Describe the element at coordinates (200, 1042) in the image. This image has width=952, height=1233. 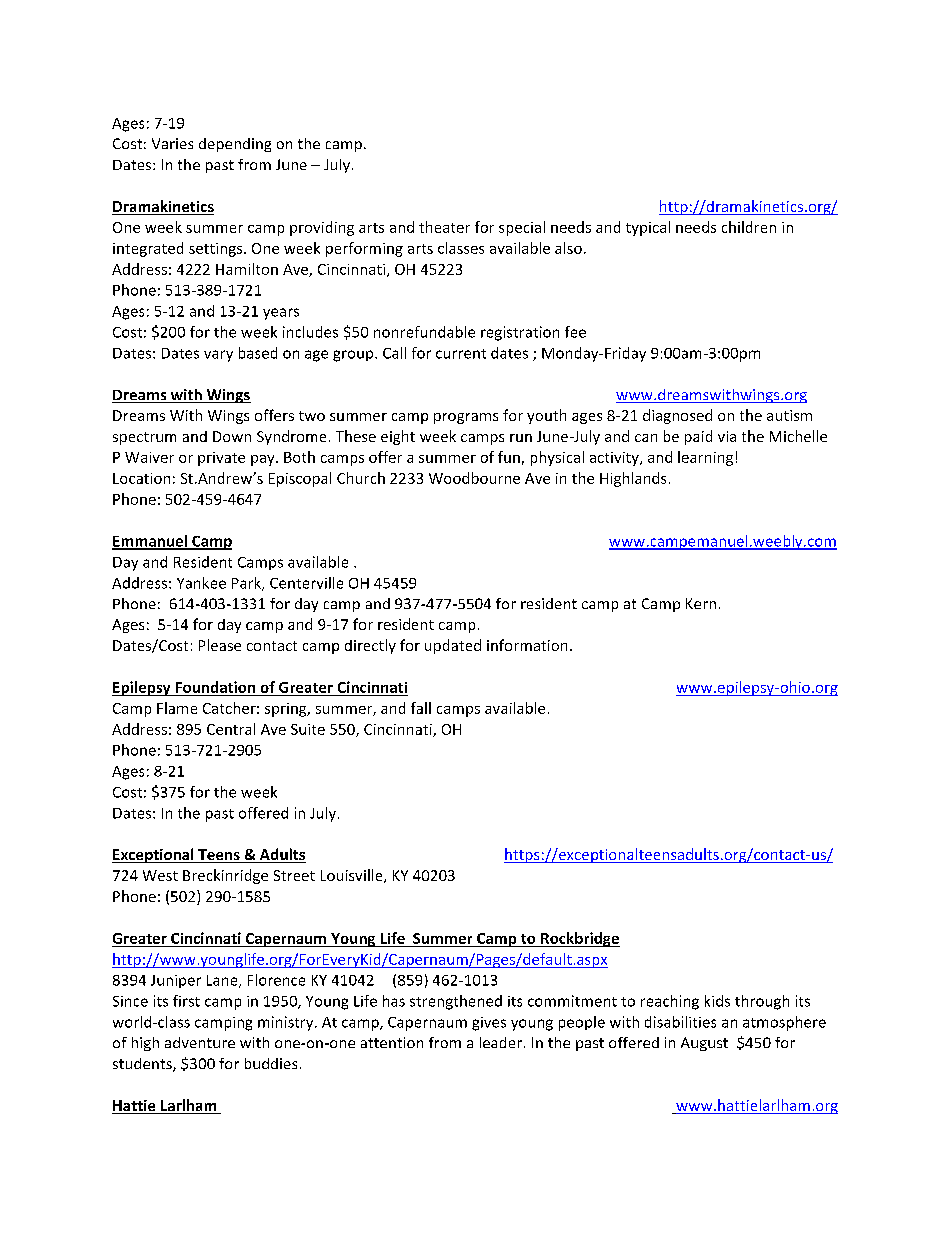
I see `adventure` at that location.
